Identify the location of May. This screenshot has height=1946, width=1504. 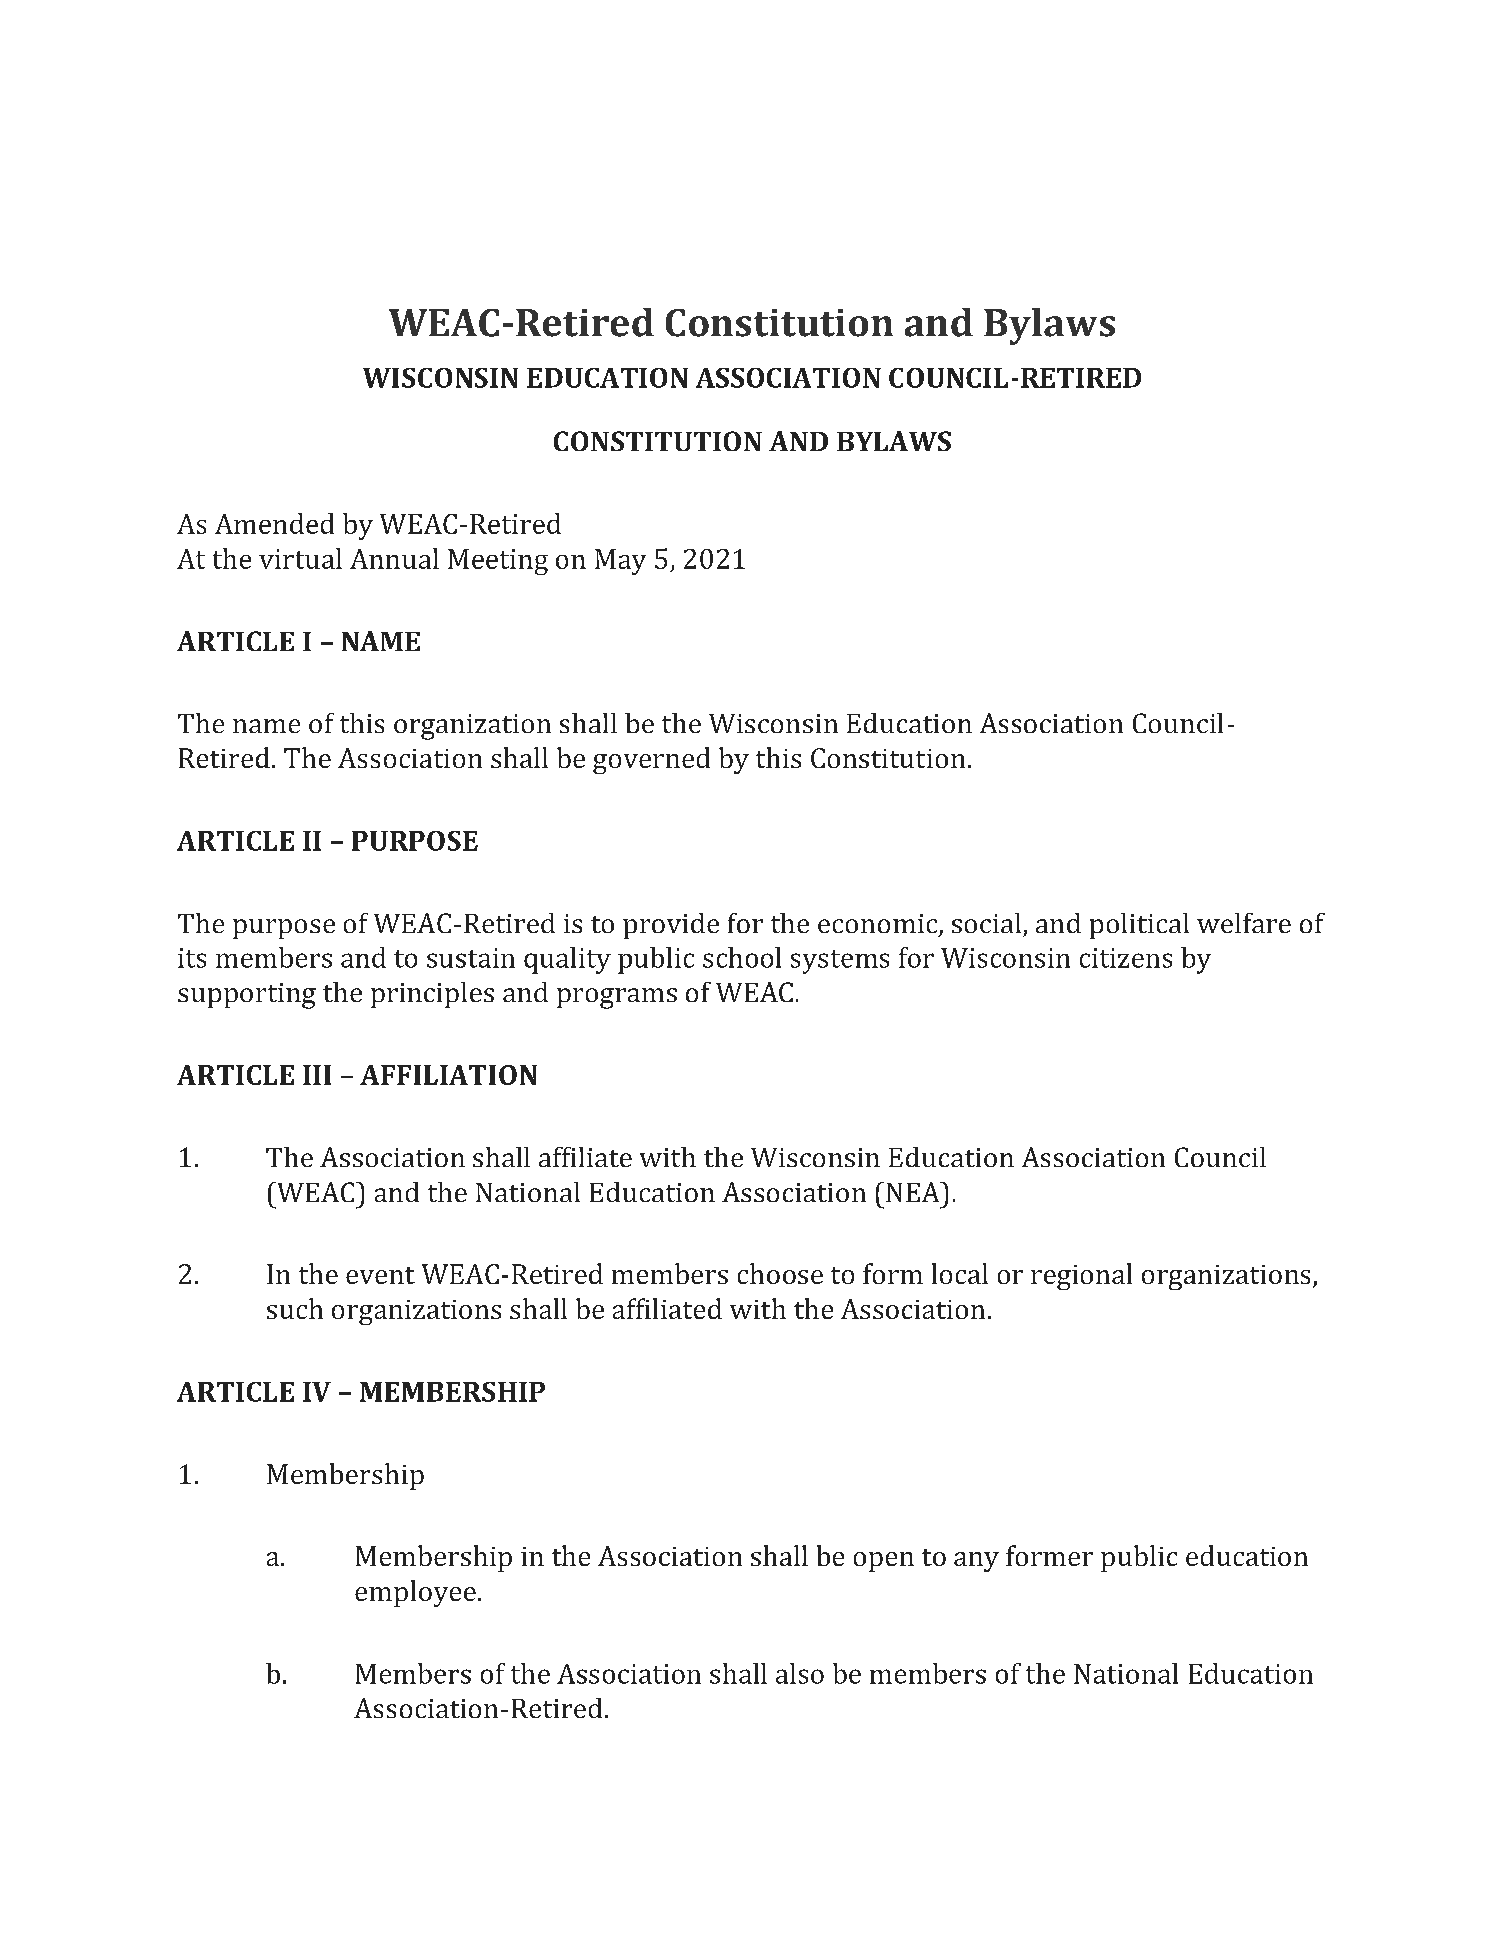
(620, 562).
